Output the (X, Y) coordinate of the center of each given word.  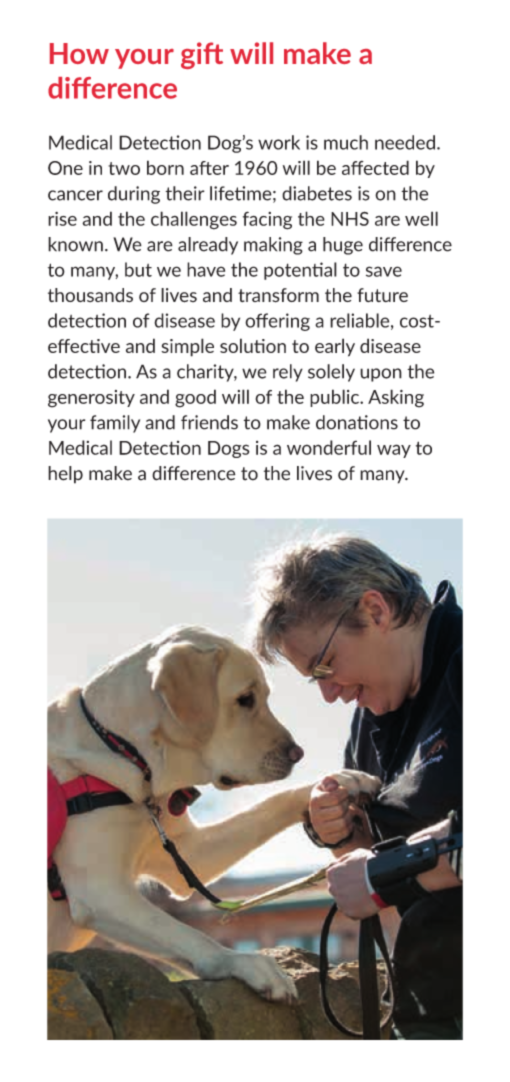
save (384, 271)
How (79, 53)
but (138, 269)
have (206, 269)
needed (405, 142)
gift (202, 55)
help (65, 475)
